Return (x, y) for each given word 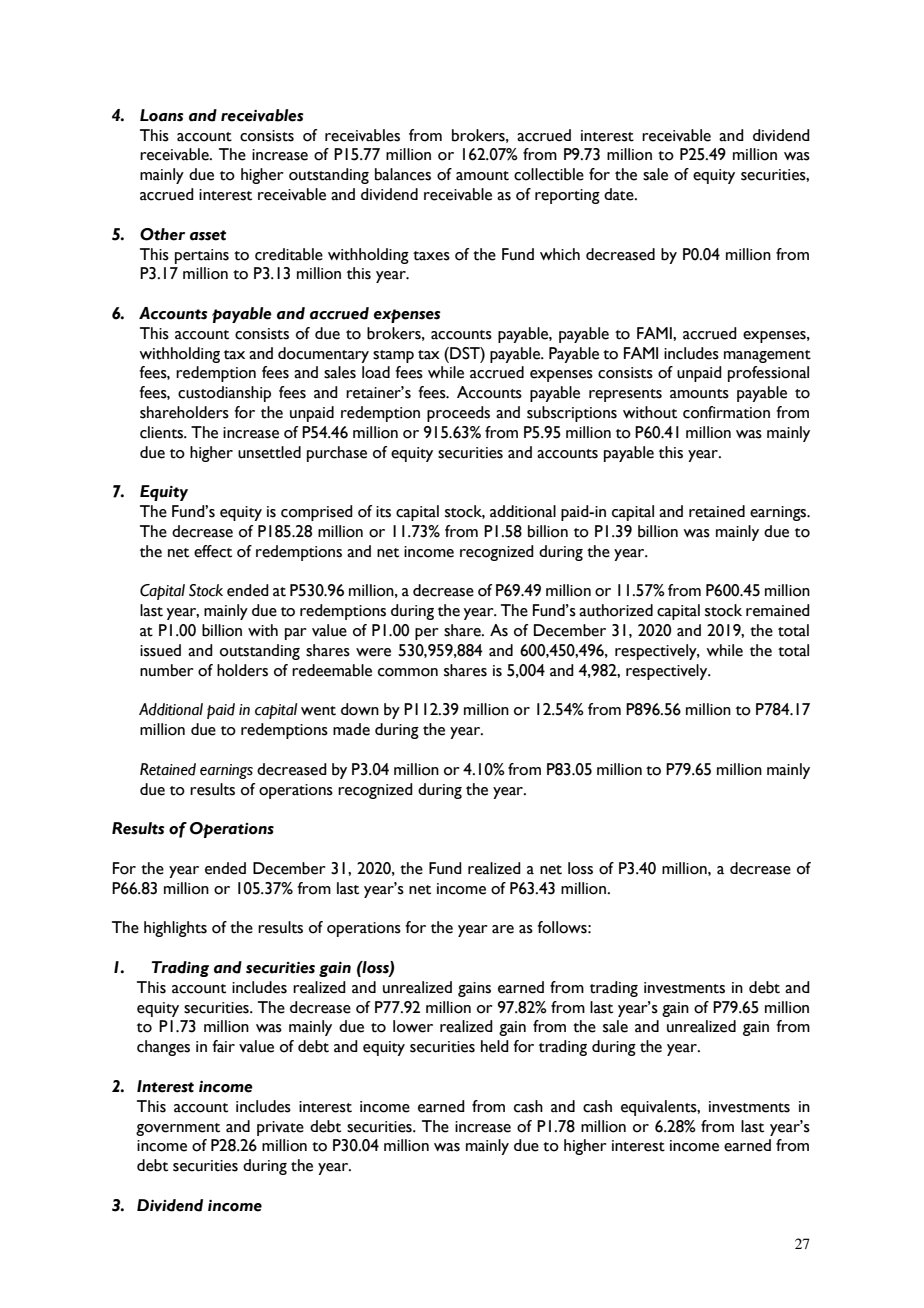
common (408, 672)
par (296, 634)
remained (778, 610)
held (495, 1046)
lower (413, 1026)
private (280, 1128)
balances (403, 174)
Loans (161, 115)
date (620, 194)
